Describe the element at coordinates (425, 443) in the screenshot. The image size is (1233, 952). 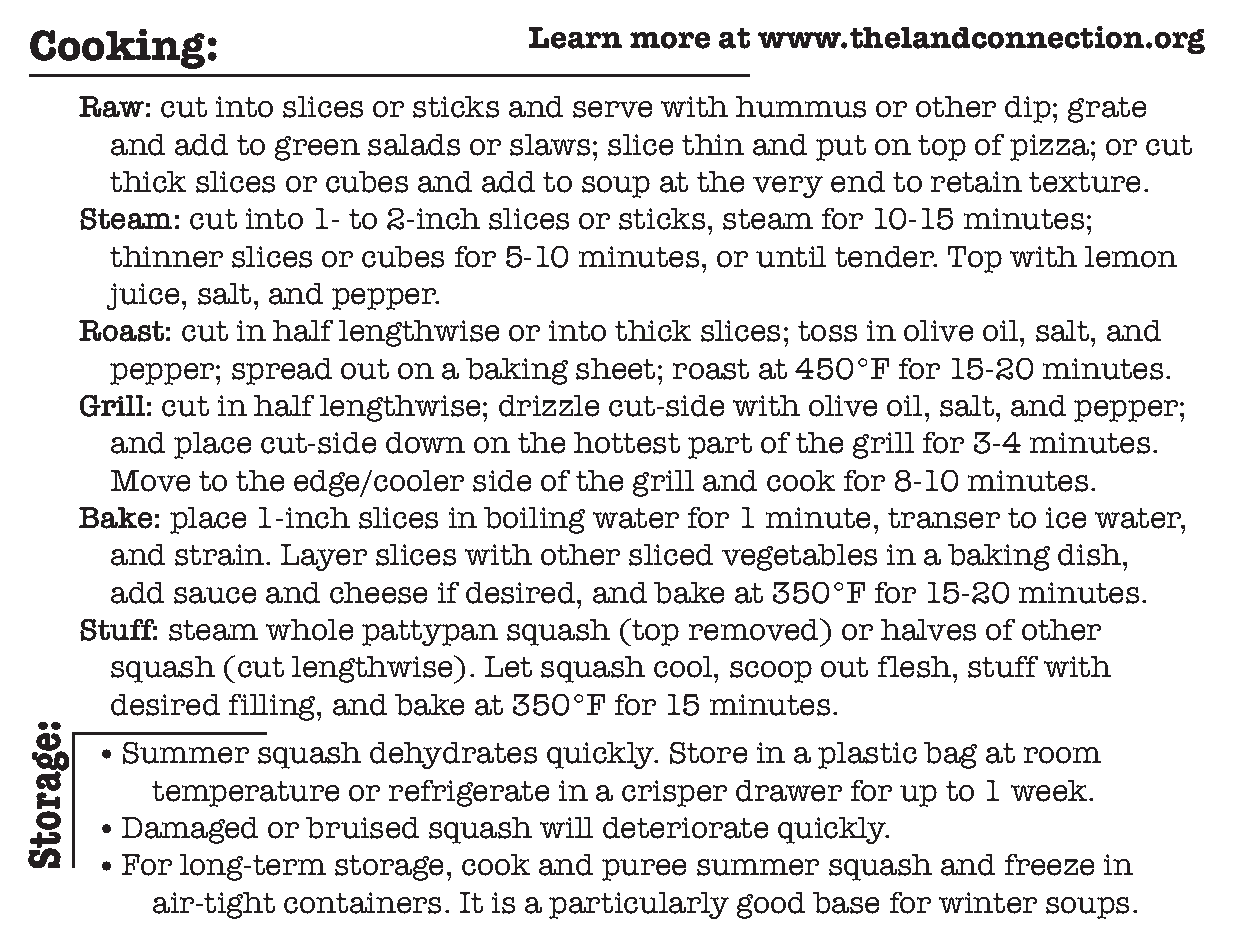
I see `down` at that location.
